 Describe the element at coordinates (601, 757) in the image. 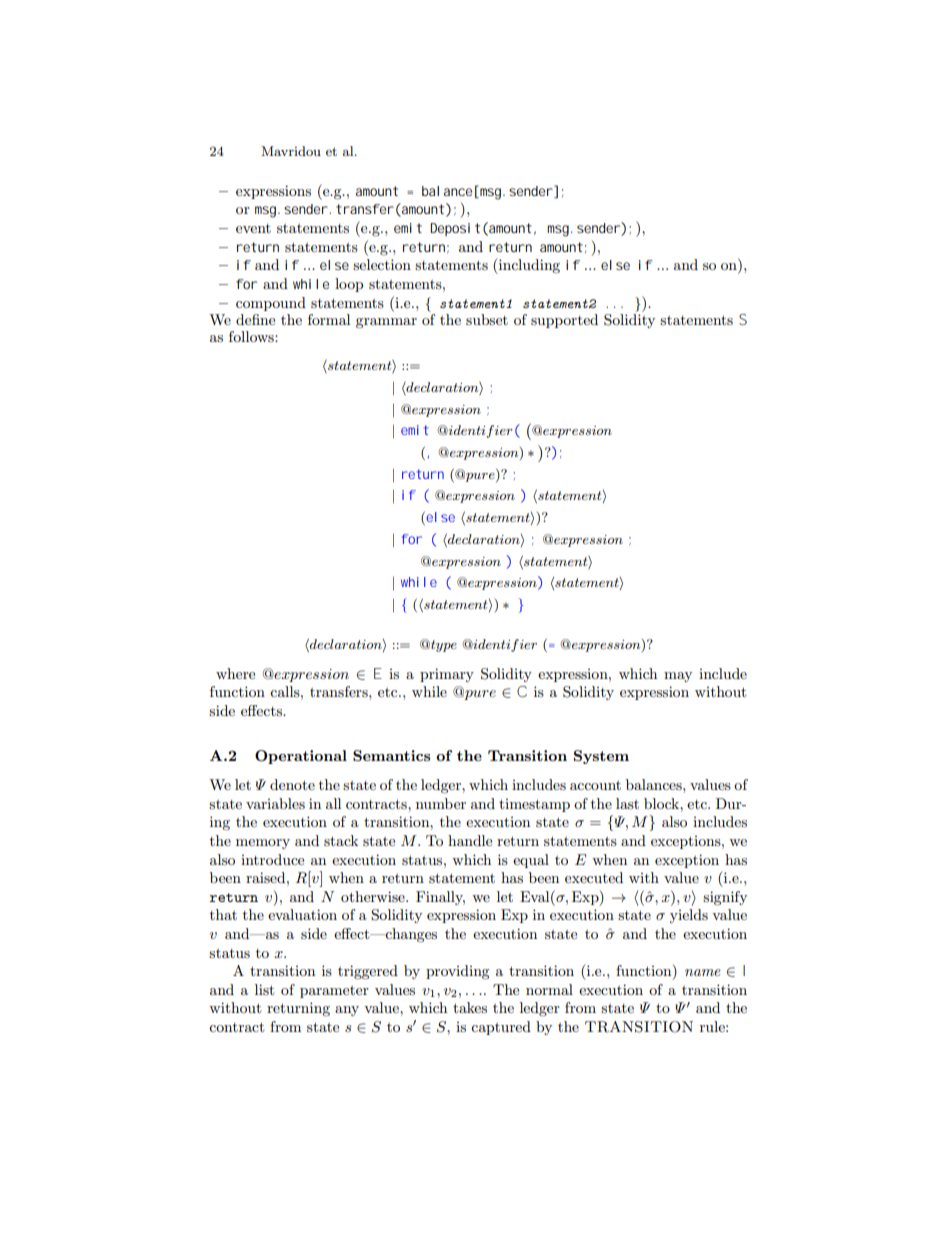

I see `System` at that location.
